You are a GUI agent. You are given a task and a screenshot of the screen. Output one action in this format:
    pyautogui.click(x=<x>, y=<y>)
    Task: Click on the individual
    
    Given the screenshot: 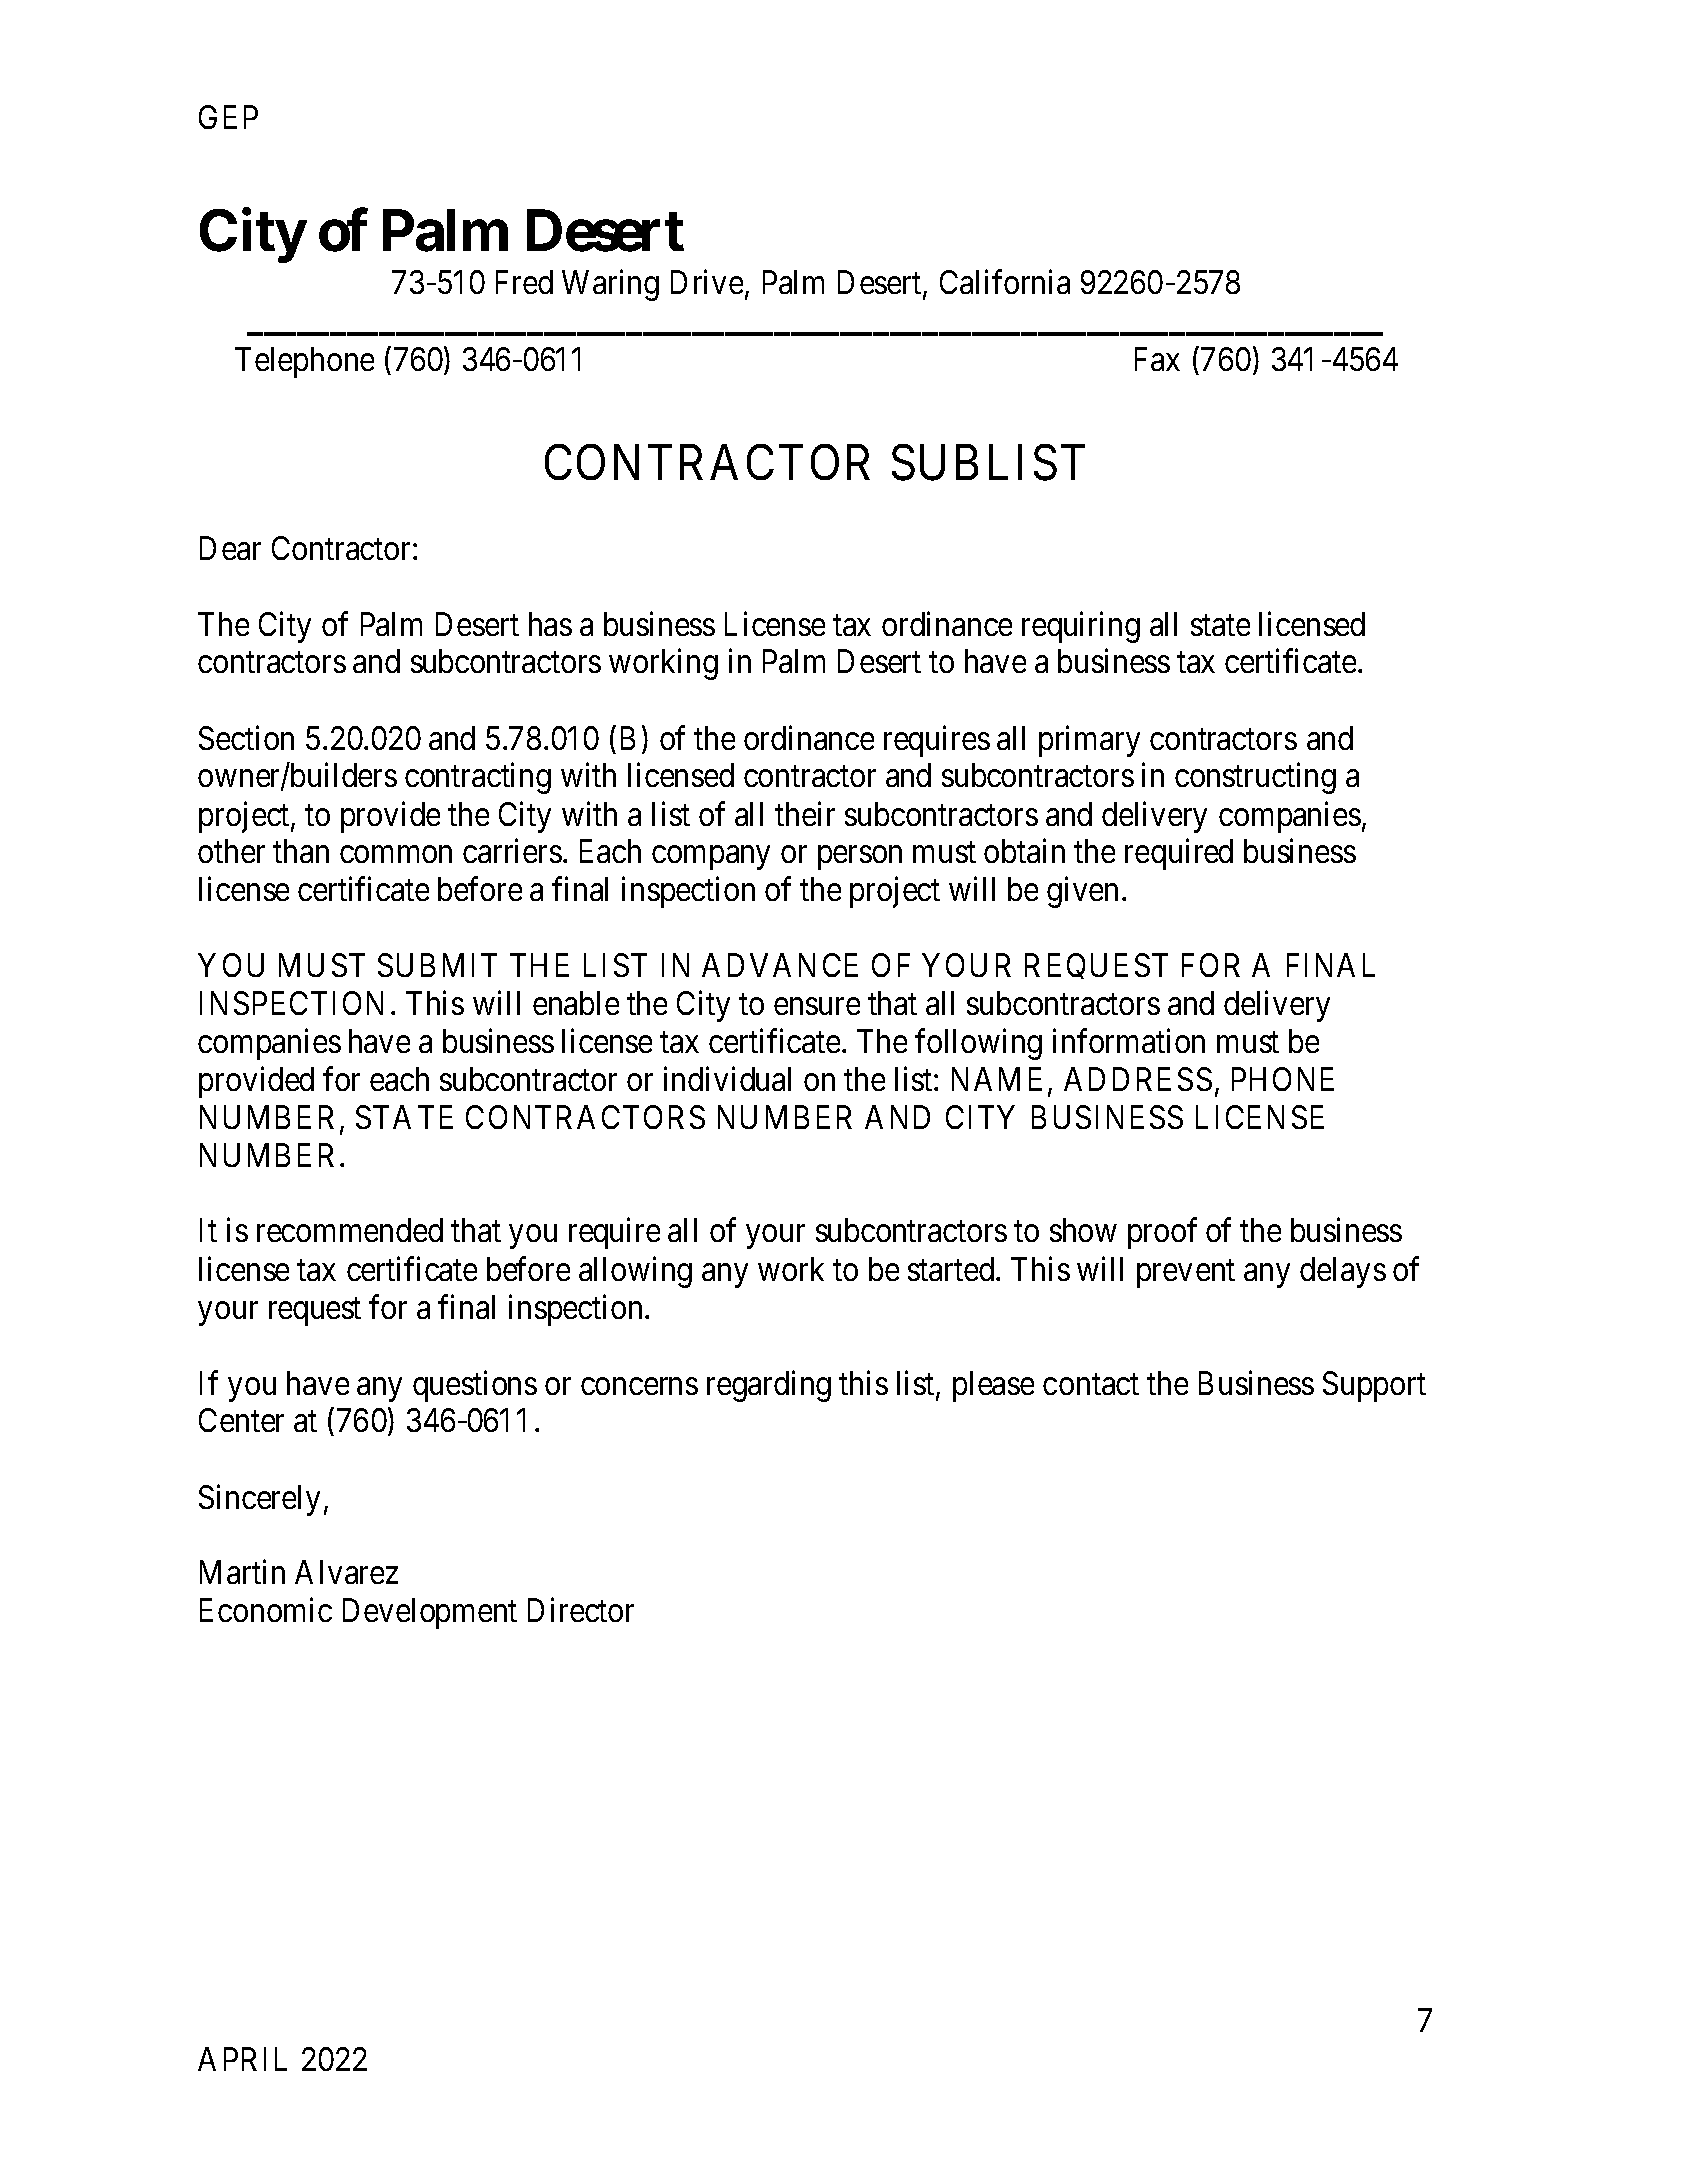 What is the action you would take?
    pyautogui.click(x=727, y=1079)
